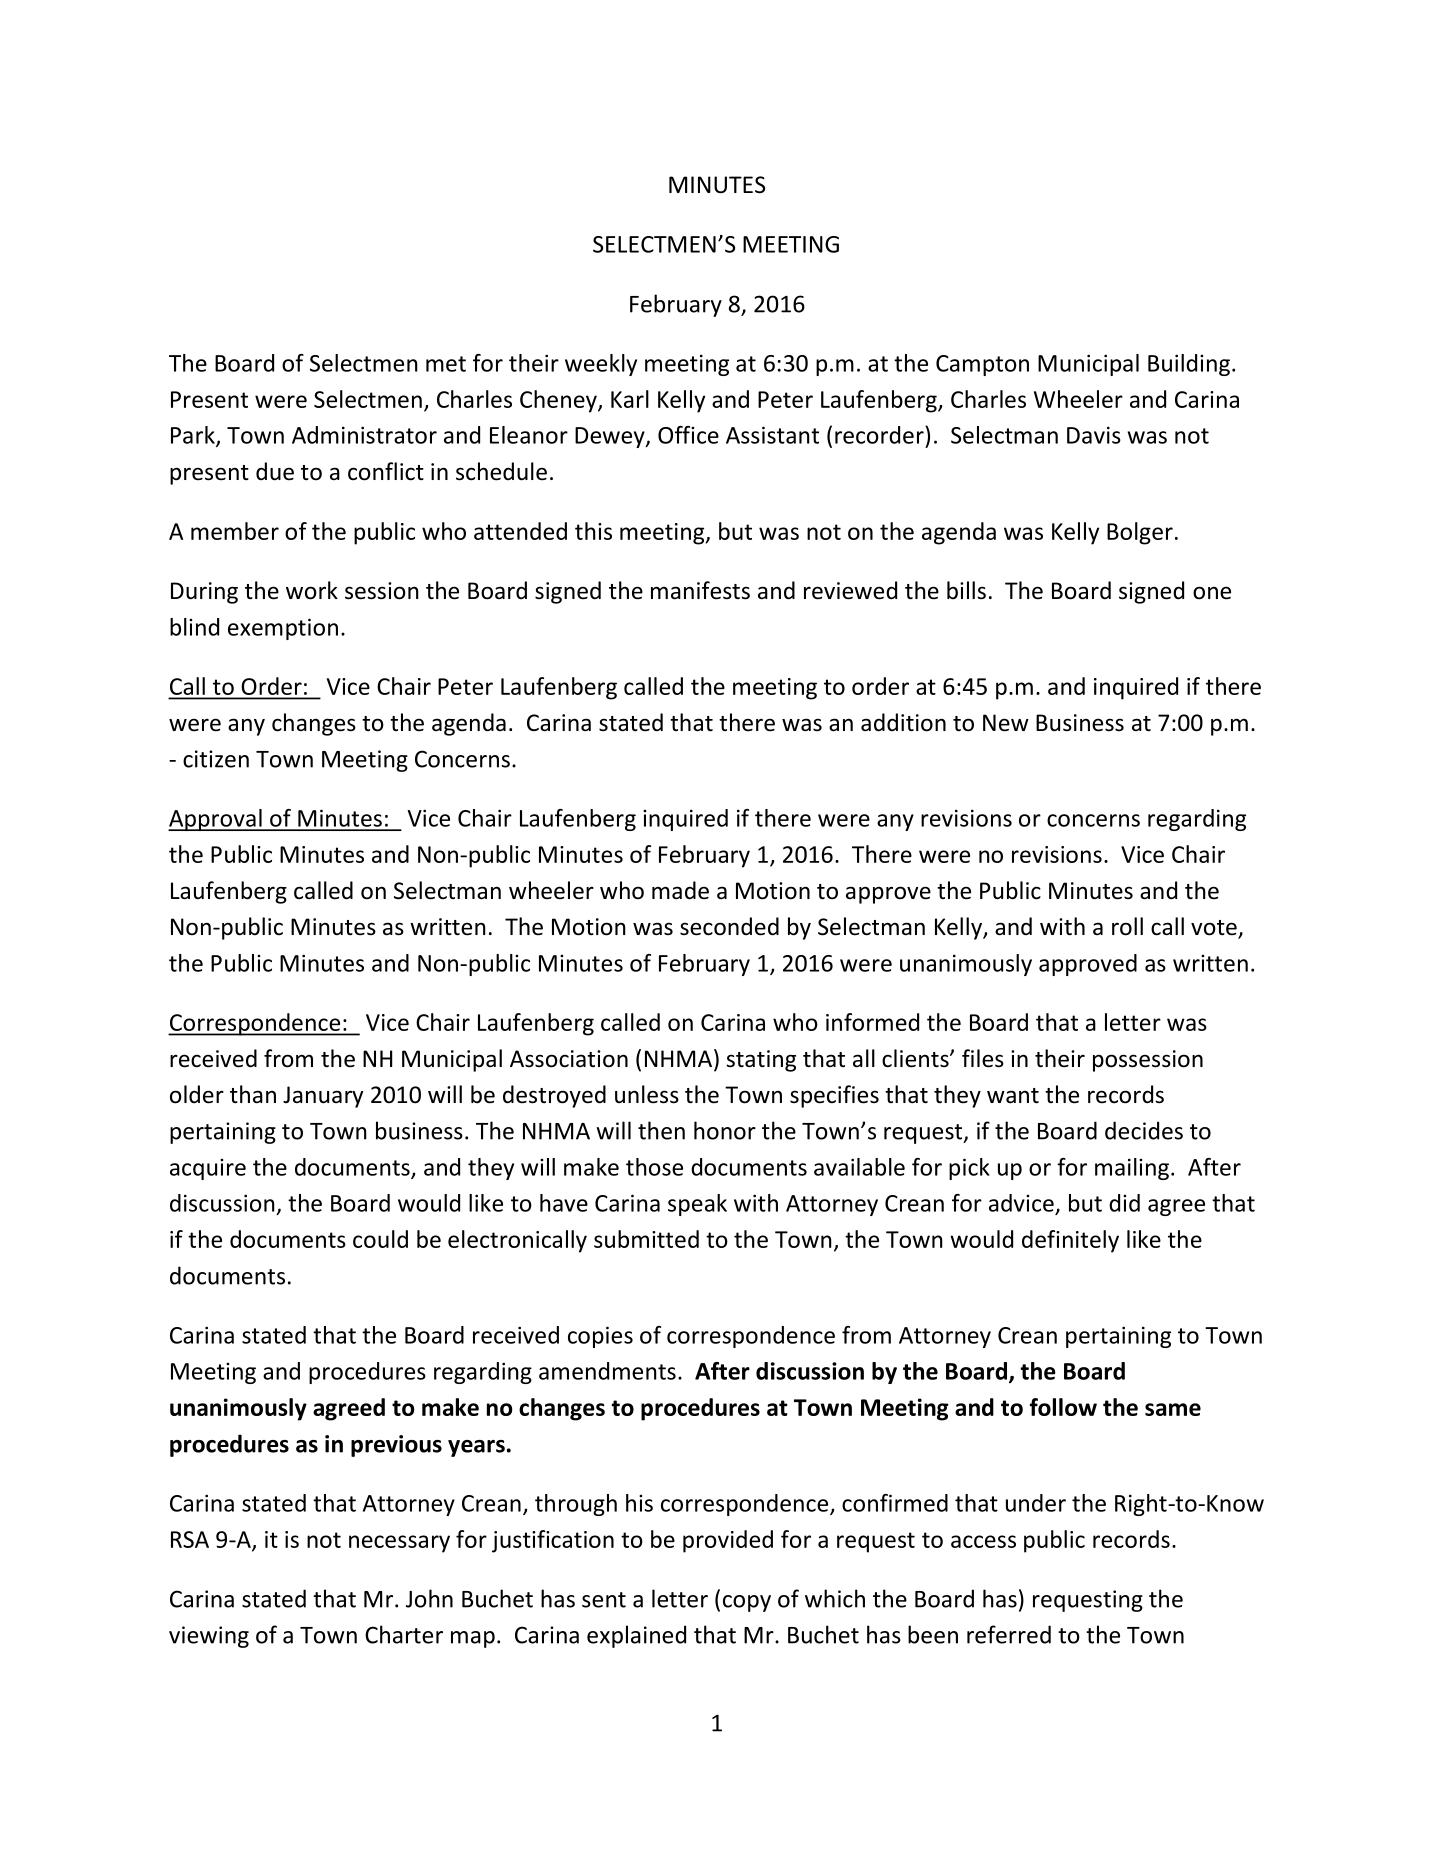 This screenshot has width=1433, height=1854. What do you see at coordinates (1094, 435) in the screenshot?
I see `Davis` at bounding box center [1094, 435].
